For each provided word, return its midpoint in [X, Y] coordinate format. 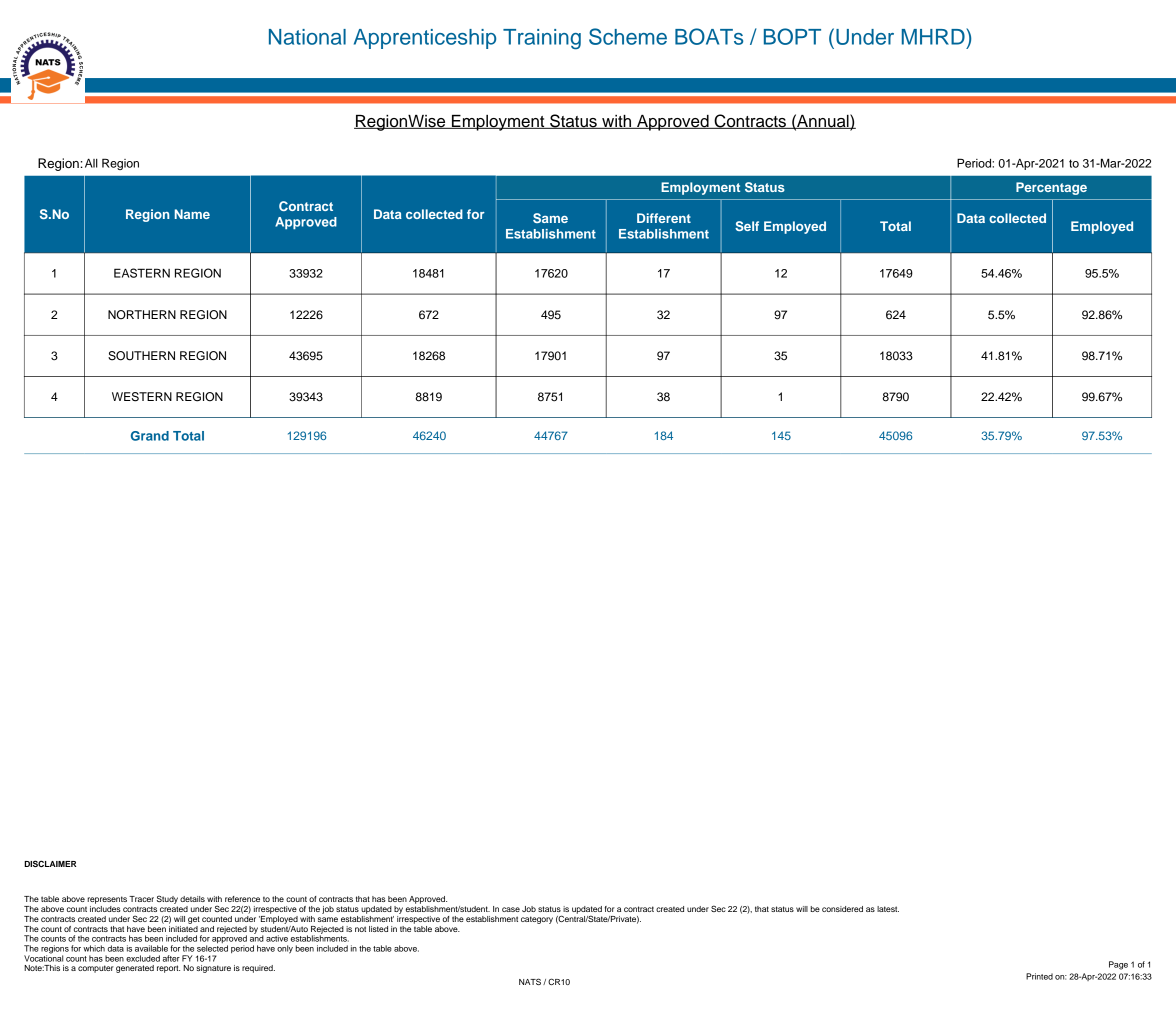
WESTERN [142, 397]
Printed [1039, 976]
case [511, 909]
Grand [150, 436]
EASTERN [142, 273]
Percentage [1051, 188]
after [171, 958]
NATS [530, 981]
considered [842, 909]
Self [747, 226]
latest [888, 909]
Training [542, 39]
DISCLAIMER [50, 863]
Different [664, 218]
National [307, 37]
